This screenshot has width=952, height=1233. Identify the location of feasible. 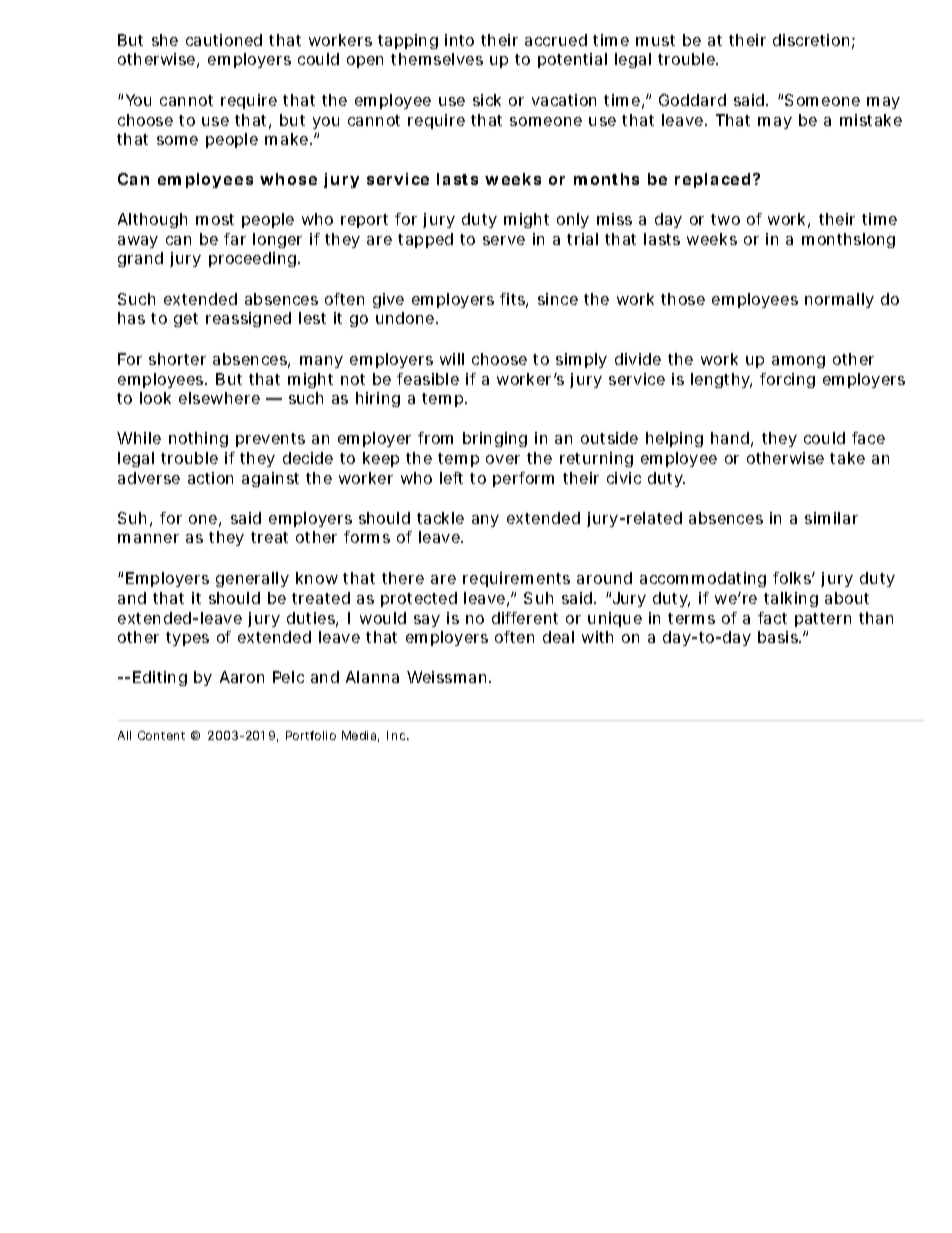
(428, 379).
